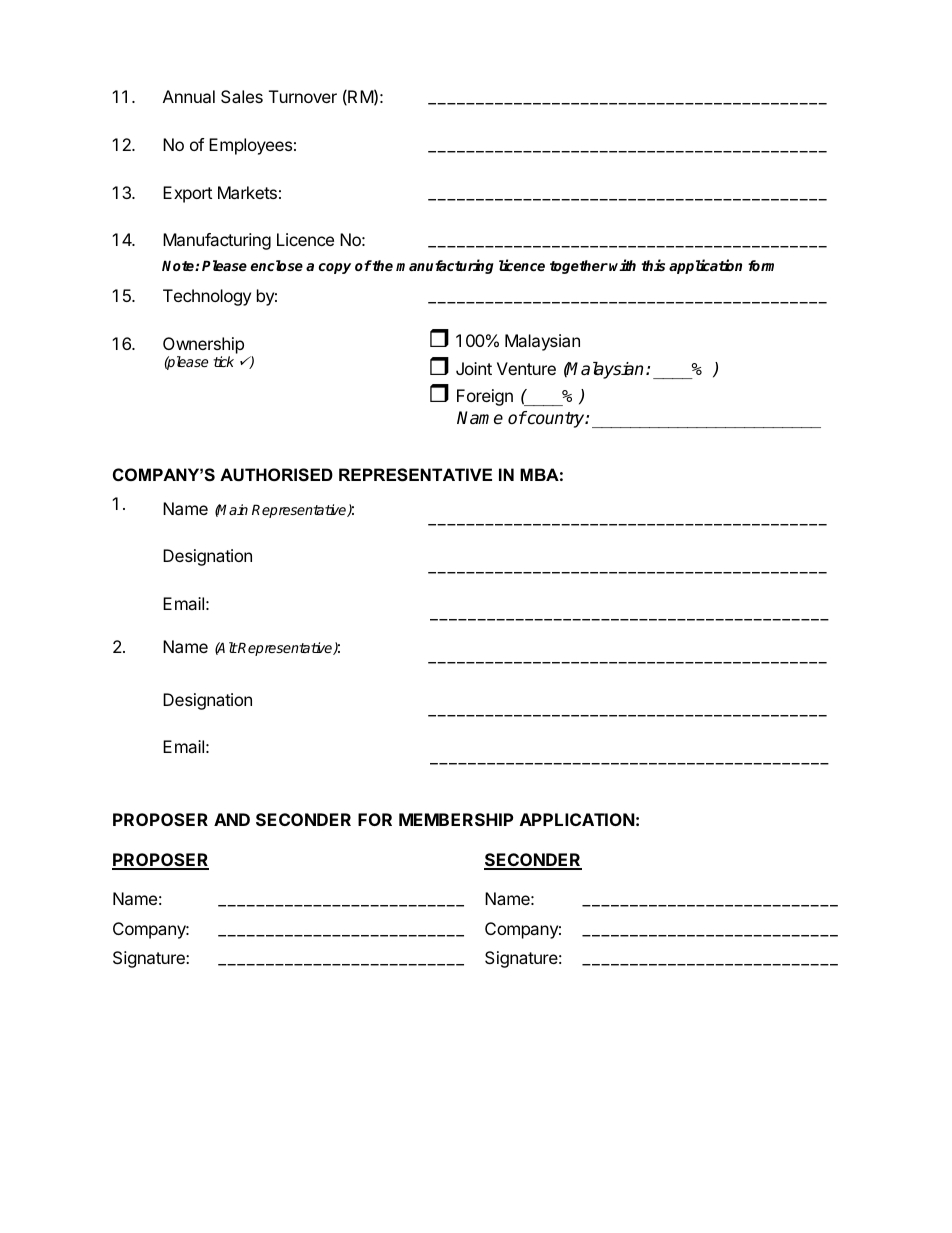 Image resolution: width=952 pixels, height=1233 pixels. I want to click on Technology, so click(207, 297).
